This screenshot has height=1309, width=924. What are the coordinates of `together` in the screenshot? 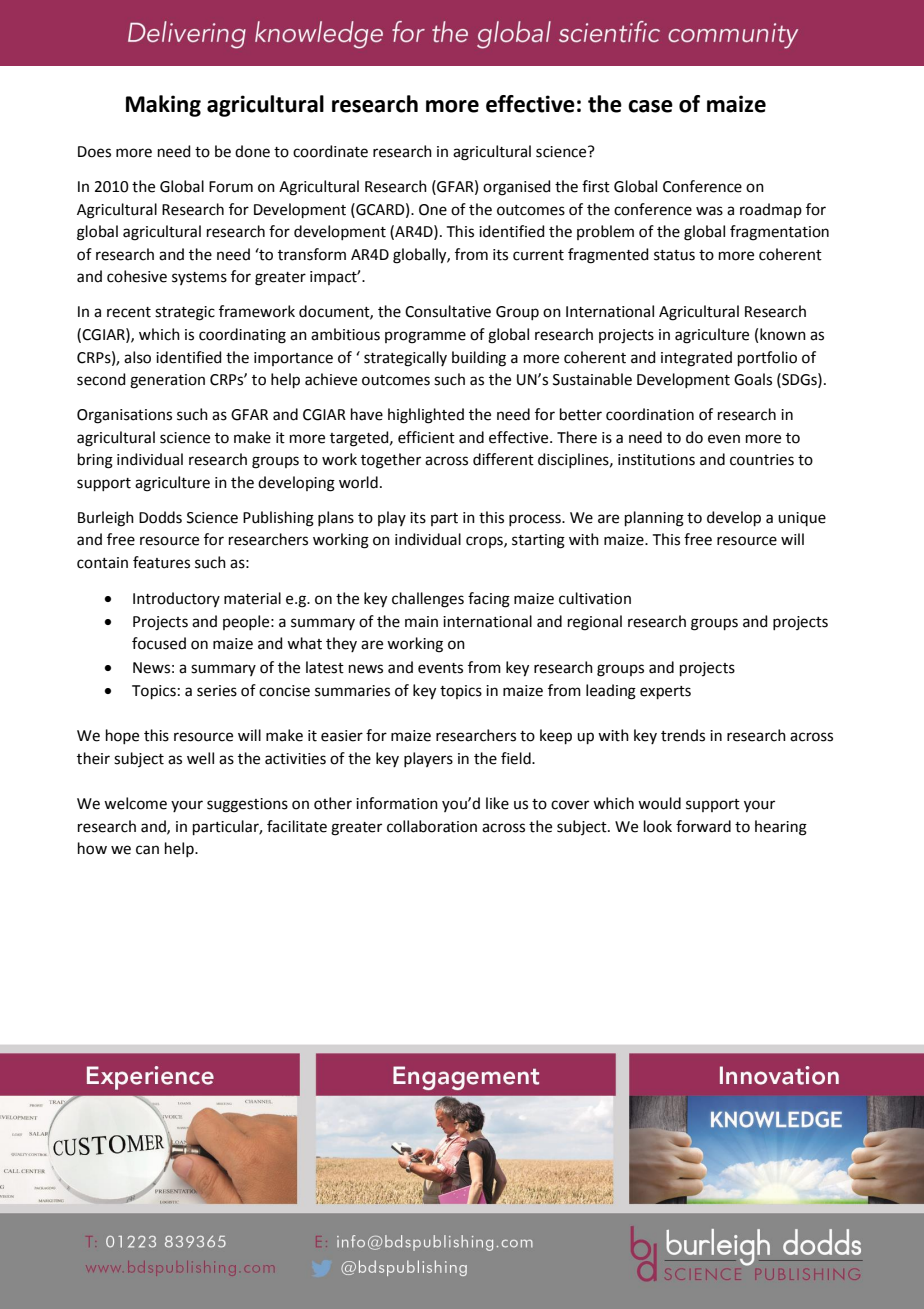 It's located at (391, 461).
